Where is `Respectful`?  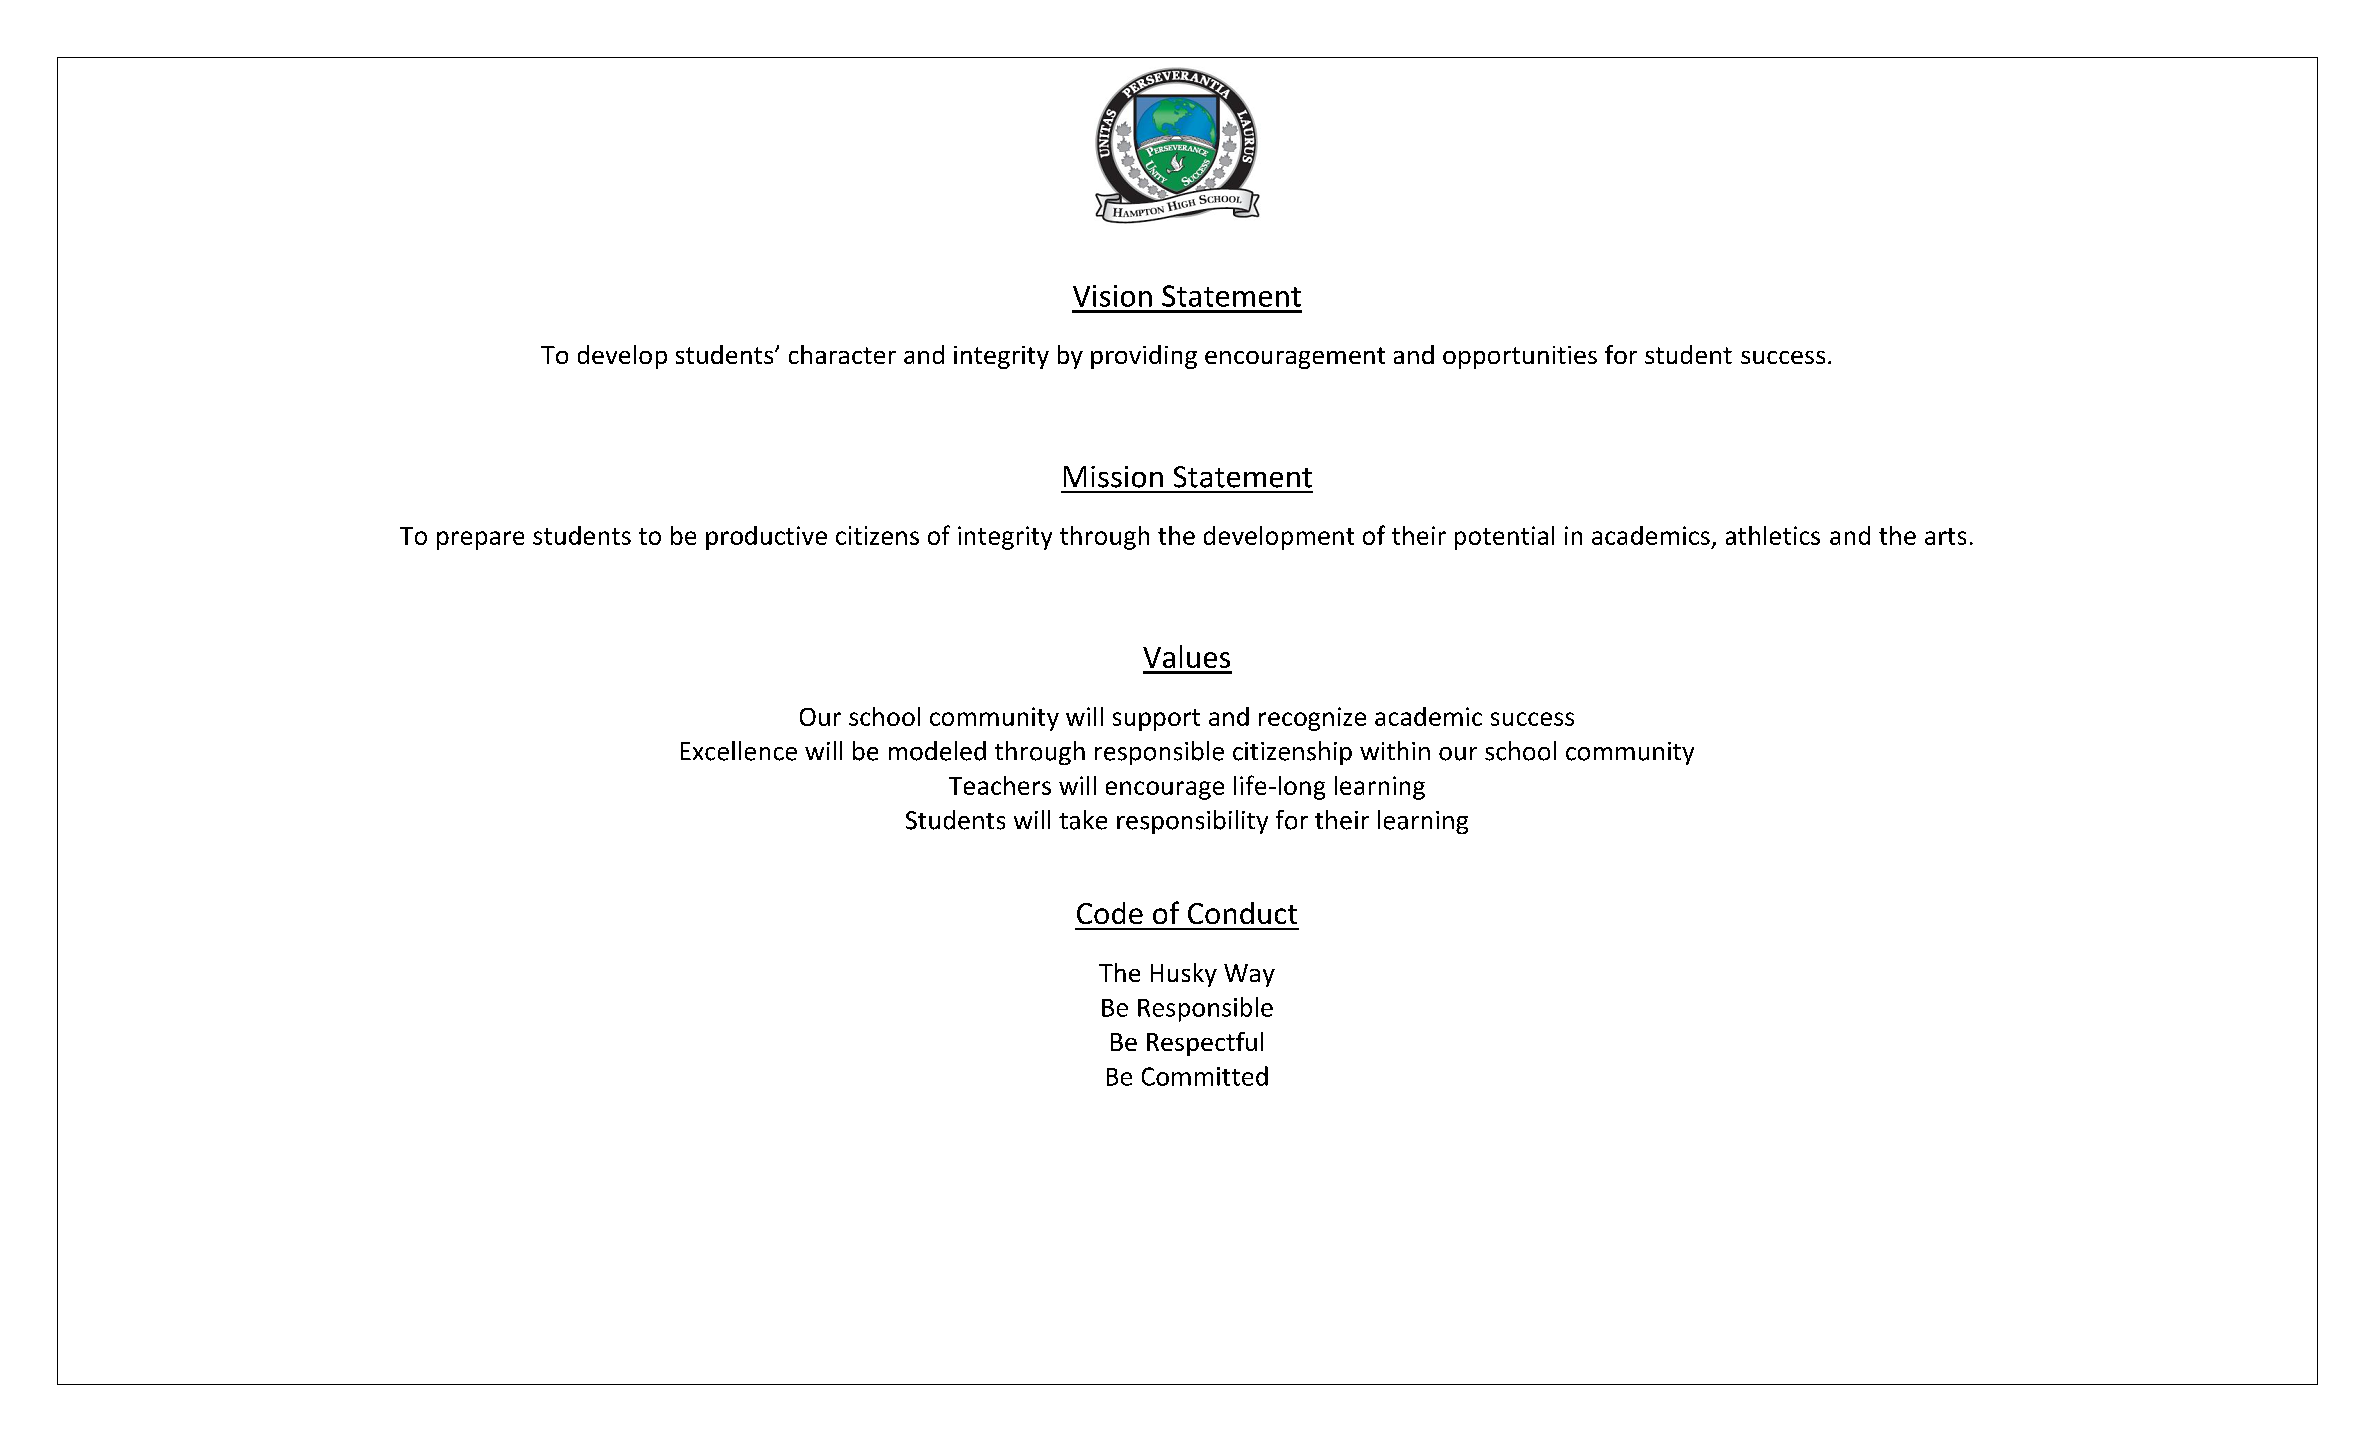 Respectful is located at coordinates (1205, 1044).
